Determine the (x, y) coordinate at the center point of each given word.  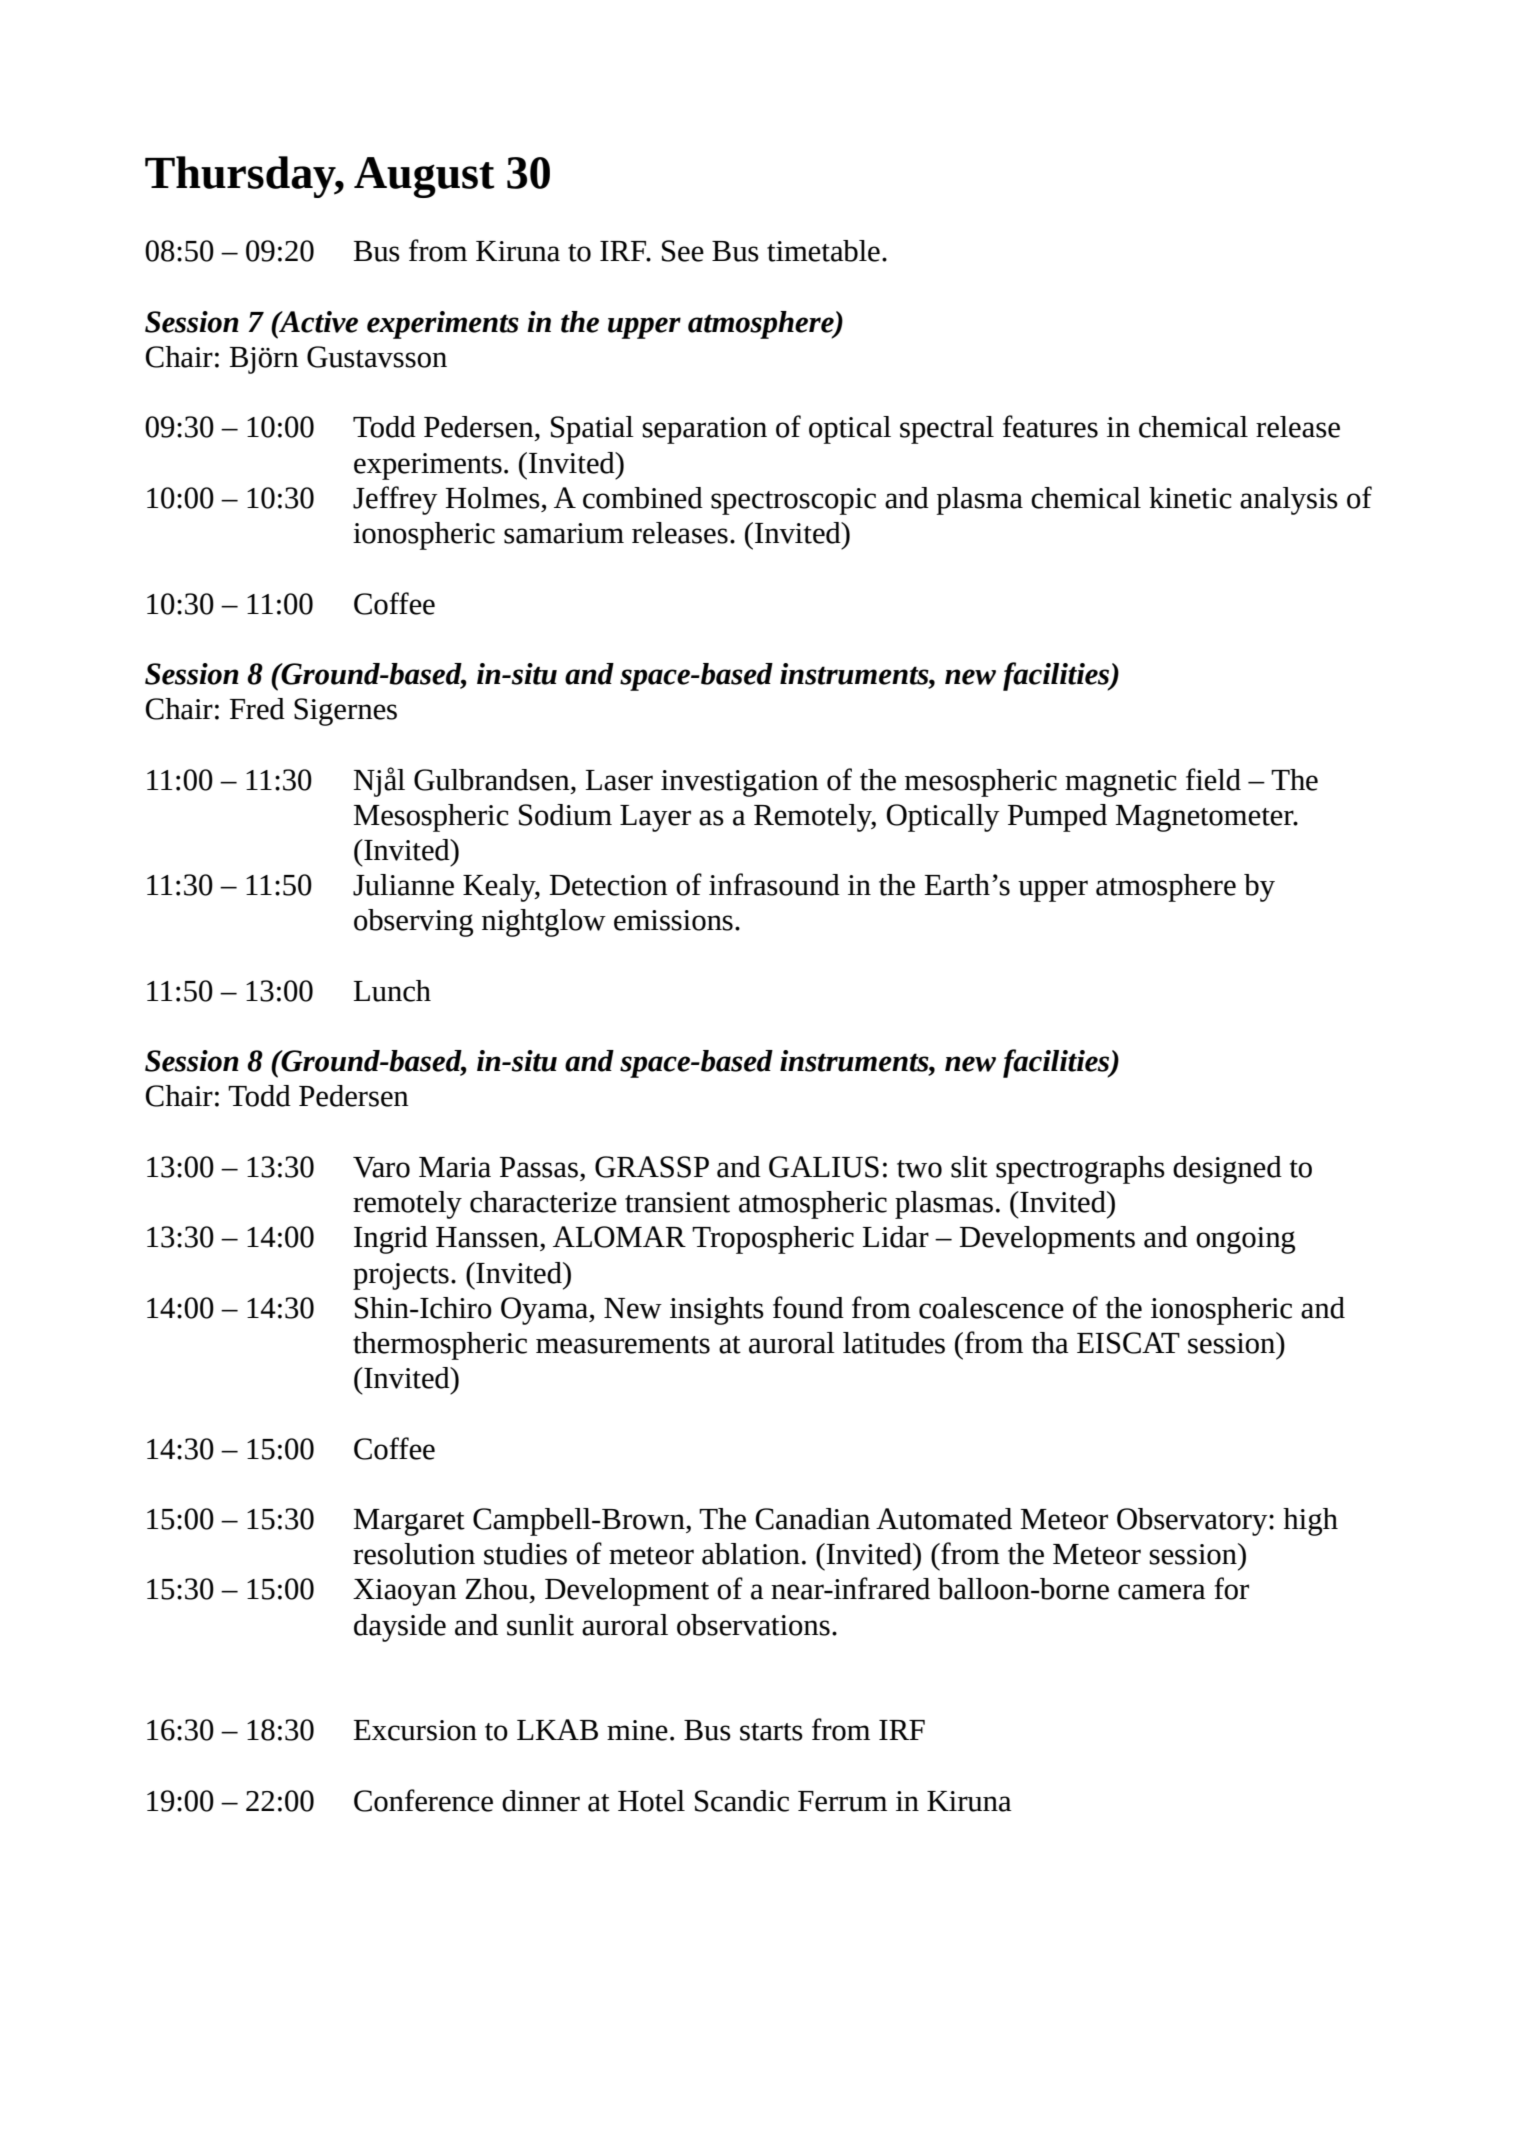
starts (771, 1732)
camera (1162, 1592)
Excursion (415, 1730)
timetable (823, 251)
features (1050, 426)
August (424, 177)
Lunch (392, 991)
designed (1227, 1170)
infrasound (774, 884)
